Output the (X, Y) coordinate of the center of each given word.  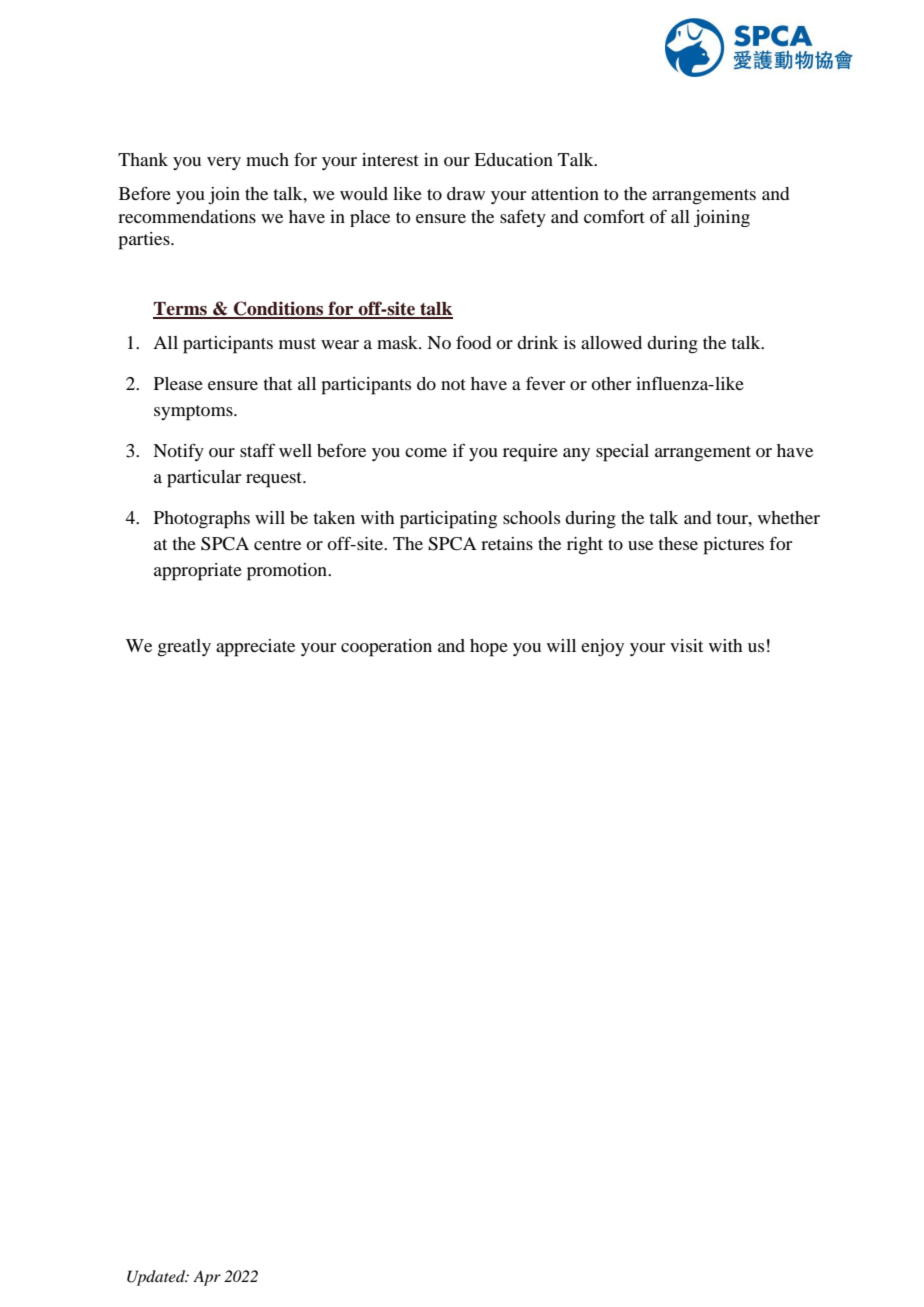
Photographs (202, 520)
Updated (157, 1278)
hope (489, 648)
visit (686, 645)
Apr (207, 1278)
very (224, 163)
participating (448, 520)
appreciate (255, 648)
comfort (614, 216)
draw (466, 193)
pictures (733, 546)
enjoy (602, 647)
